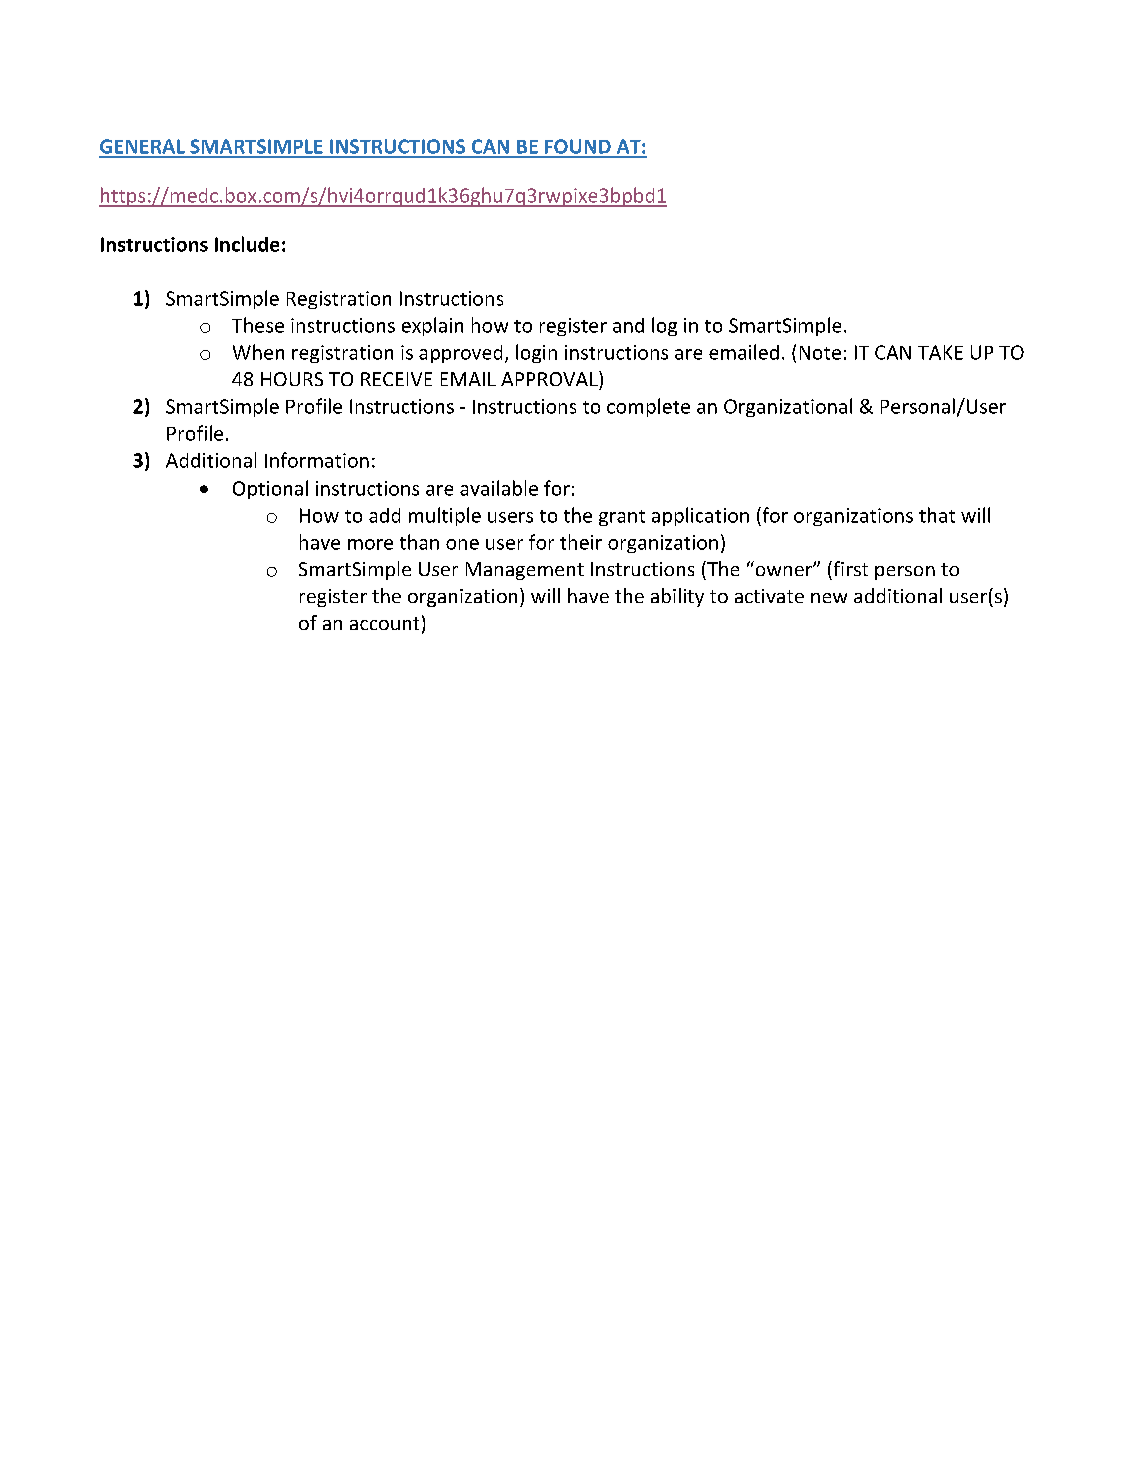 The width and height of the document is (1126, 1458). Describe the element at coordinates (940, 352) in the document. I see `TAKE` at that location.
